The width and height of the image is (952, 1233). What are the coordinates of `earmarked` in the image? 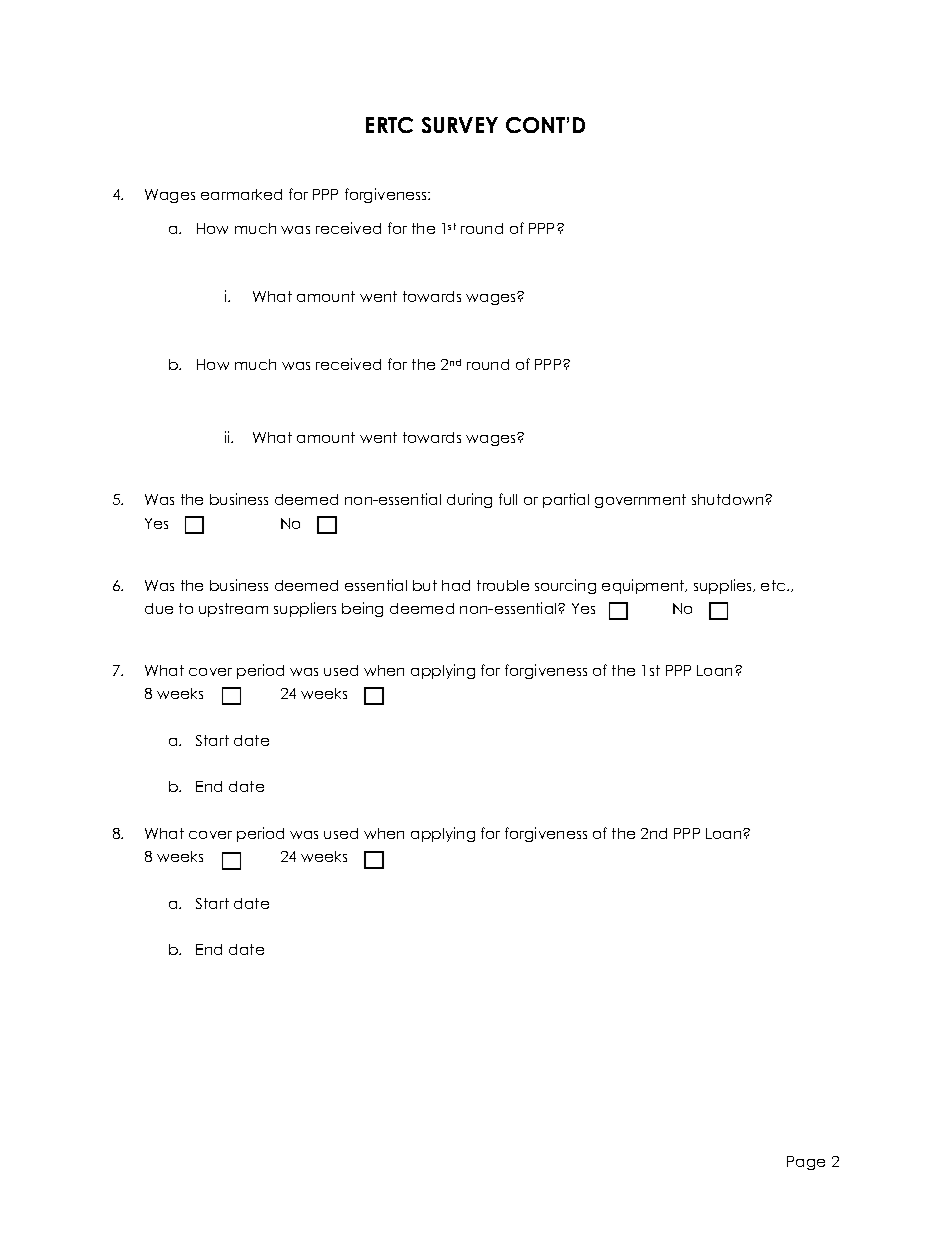 It's located at (241, 194).
